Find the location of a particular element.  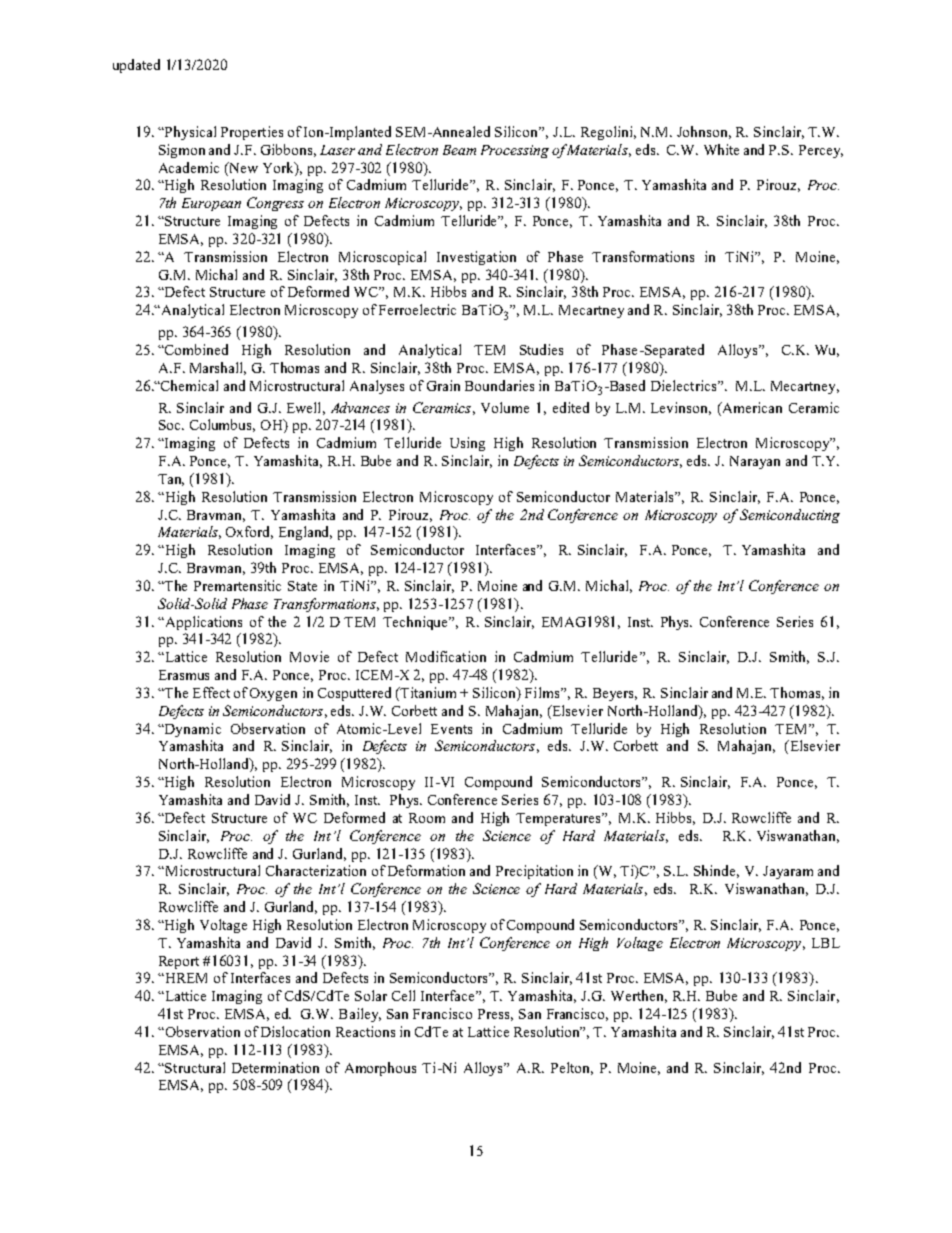

Narayan is located at coordinates (755, 462).
